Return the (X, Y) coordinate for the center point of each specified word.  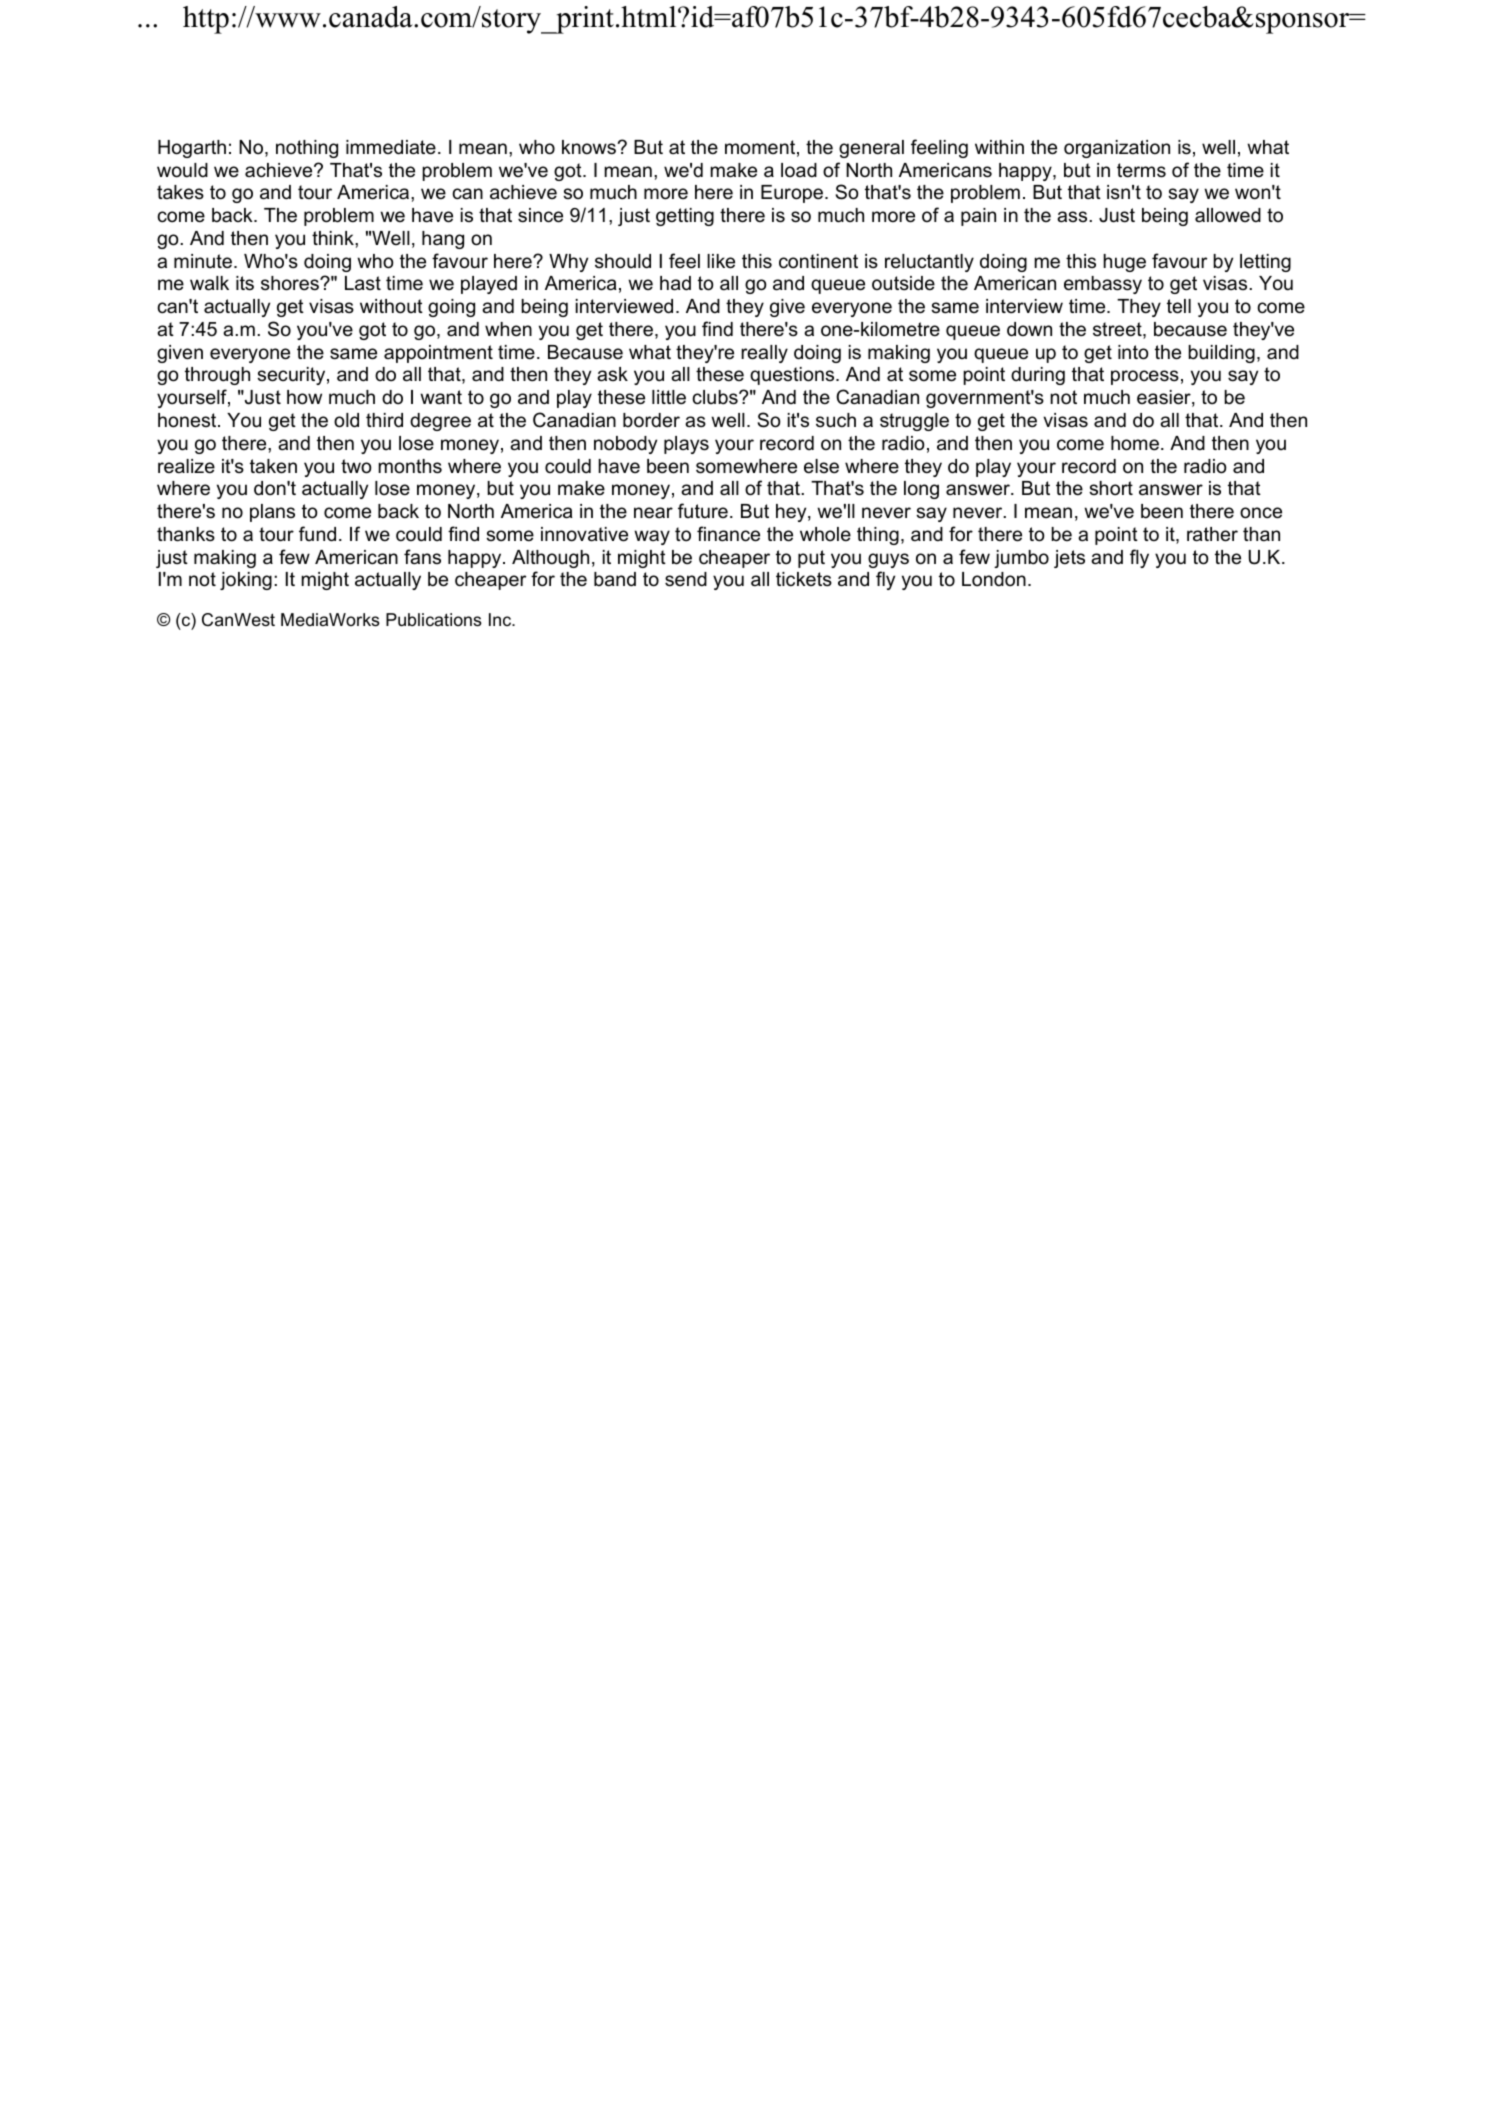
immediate (391, 147)
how (304, 397)
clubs (716, 397)
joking (246, 581)
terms (1141, 170)
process (1145, 377)
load (799, 170)
